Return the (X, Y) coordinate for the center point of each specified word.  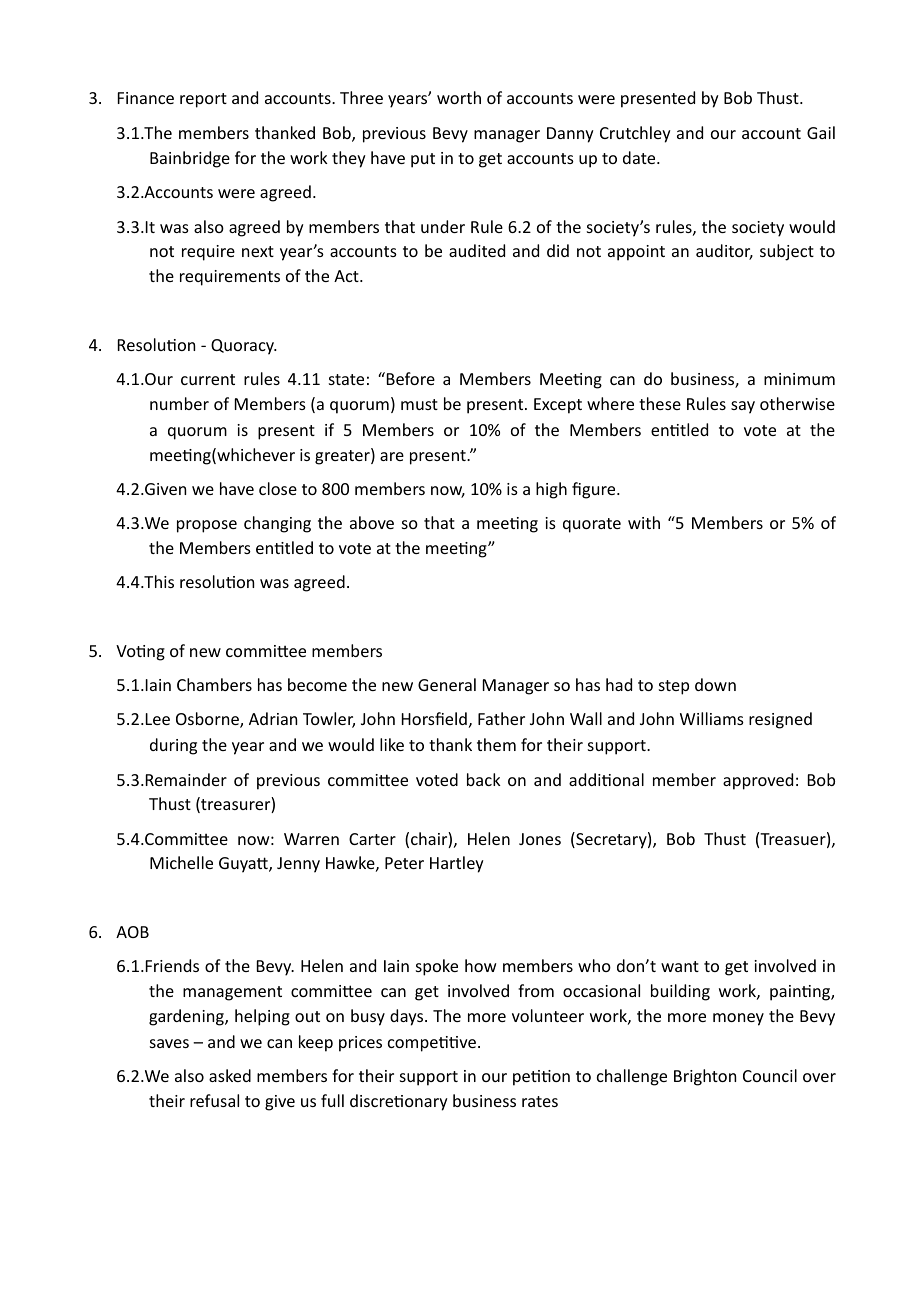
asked (230, 1075)
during (173, 746)
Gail (821, 132)
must (419, 404)
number (179, 403)
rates (540, 1101)
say (743, 407)
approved (758, 781)
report (203, 100)
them (496, 744)
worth (459, 97)
